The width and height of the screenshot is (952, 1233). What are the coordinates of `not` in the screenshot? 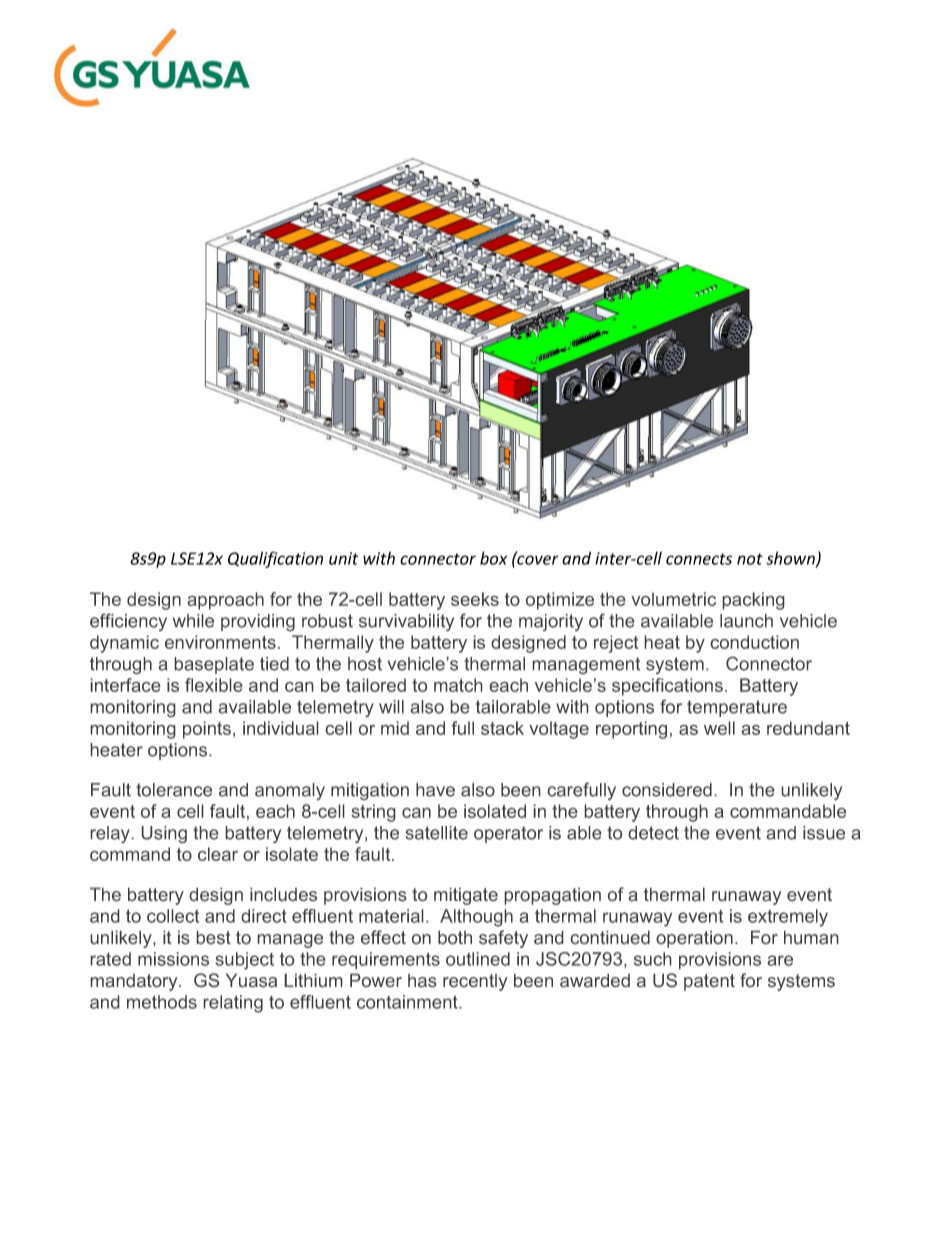 It's located at (750, 559).
